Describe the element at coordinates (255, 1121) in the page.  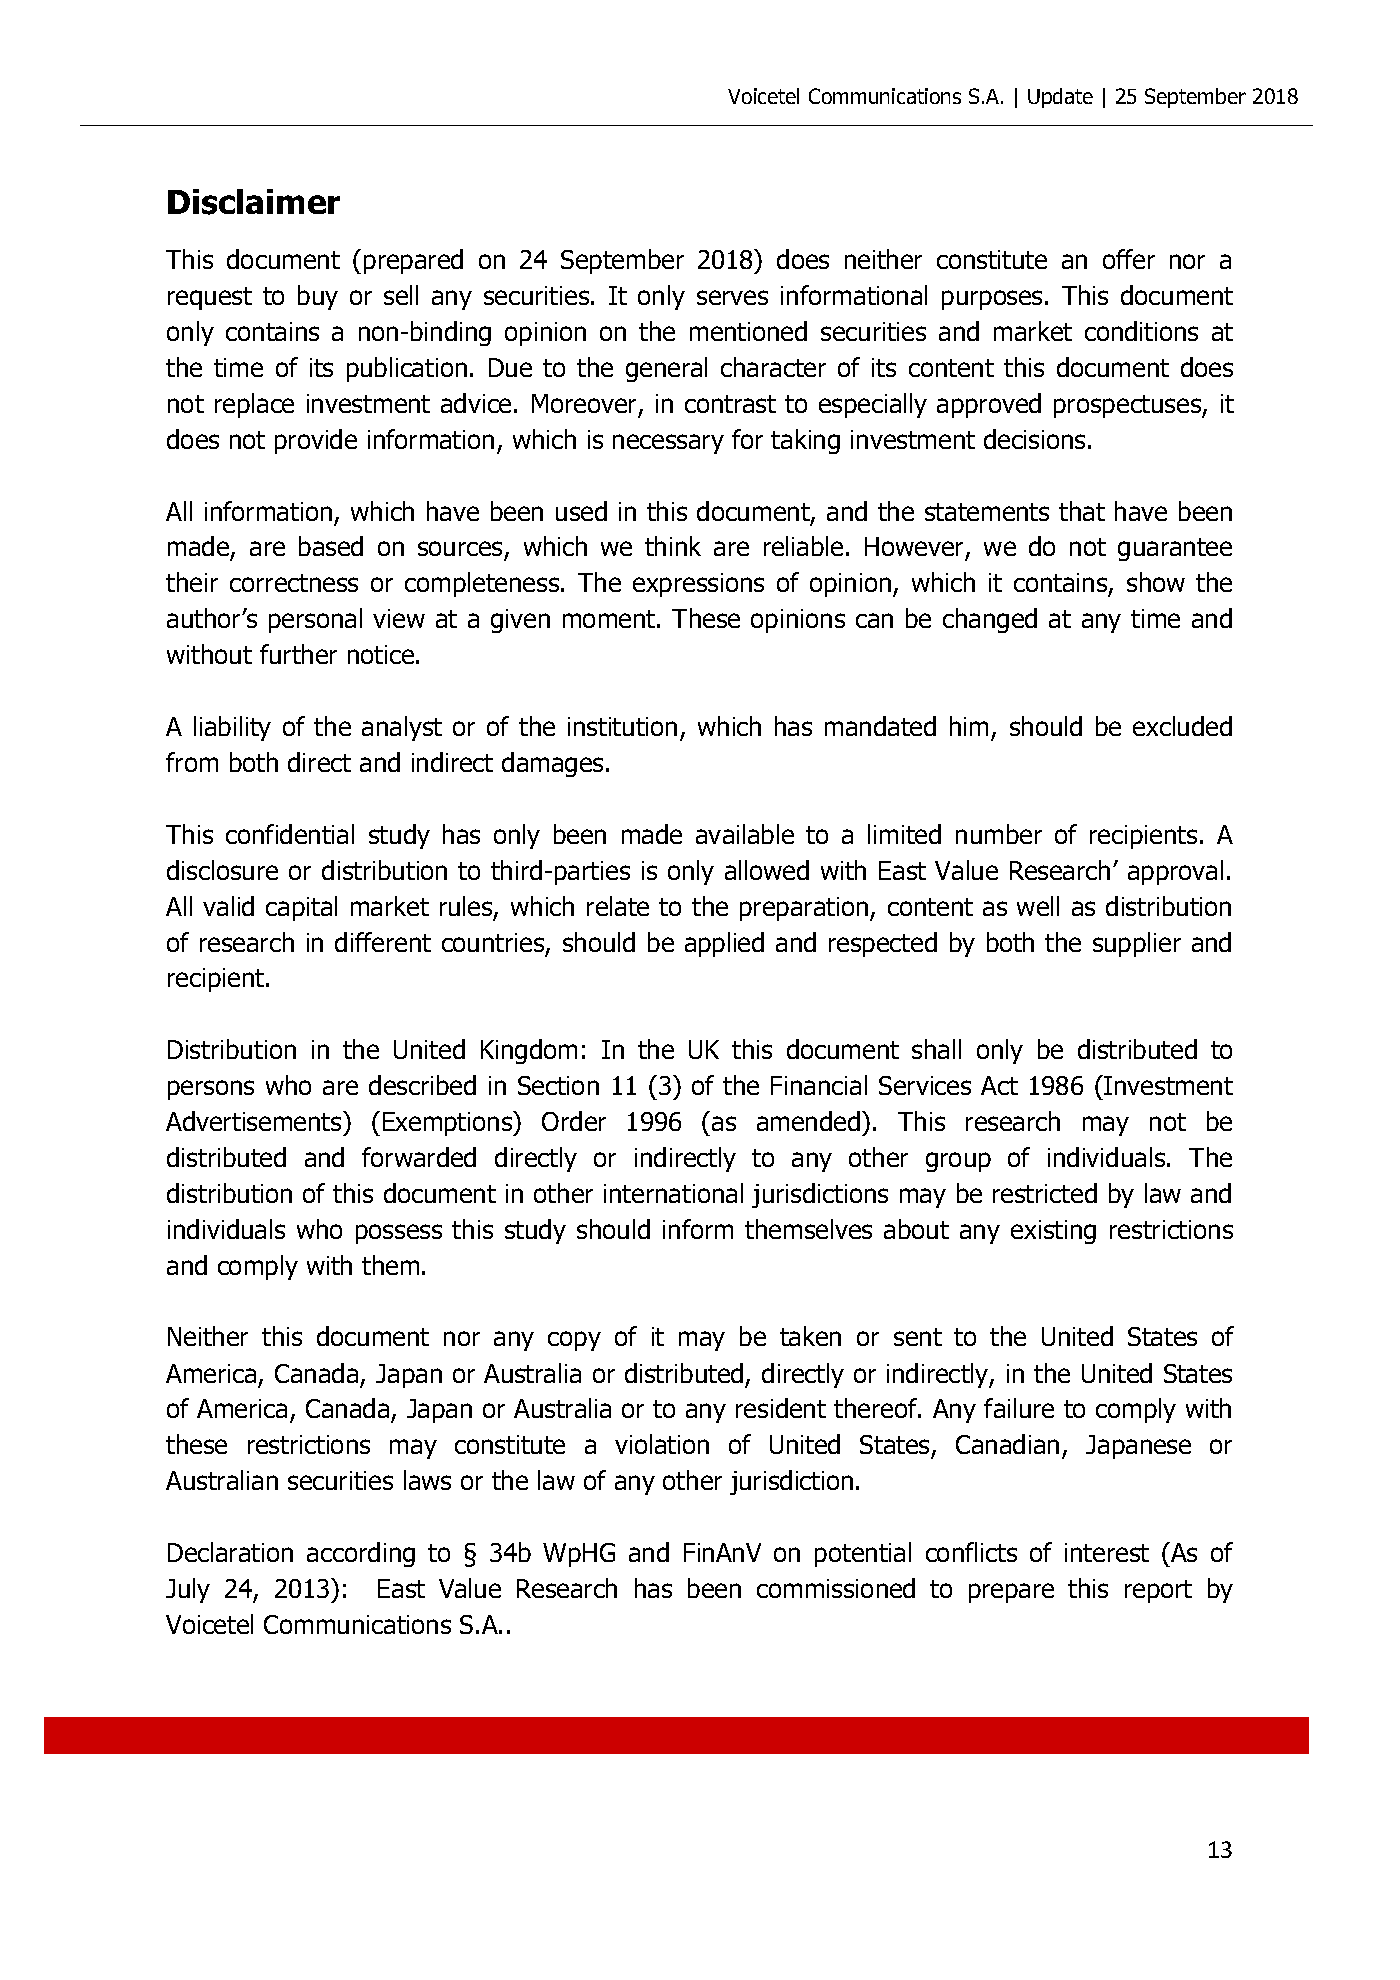
I see `Advertisements` at that location.
